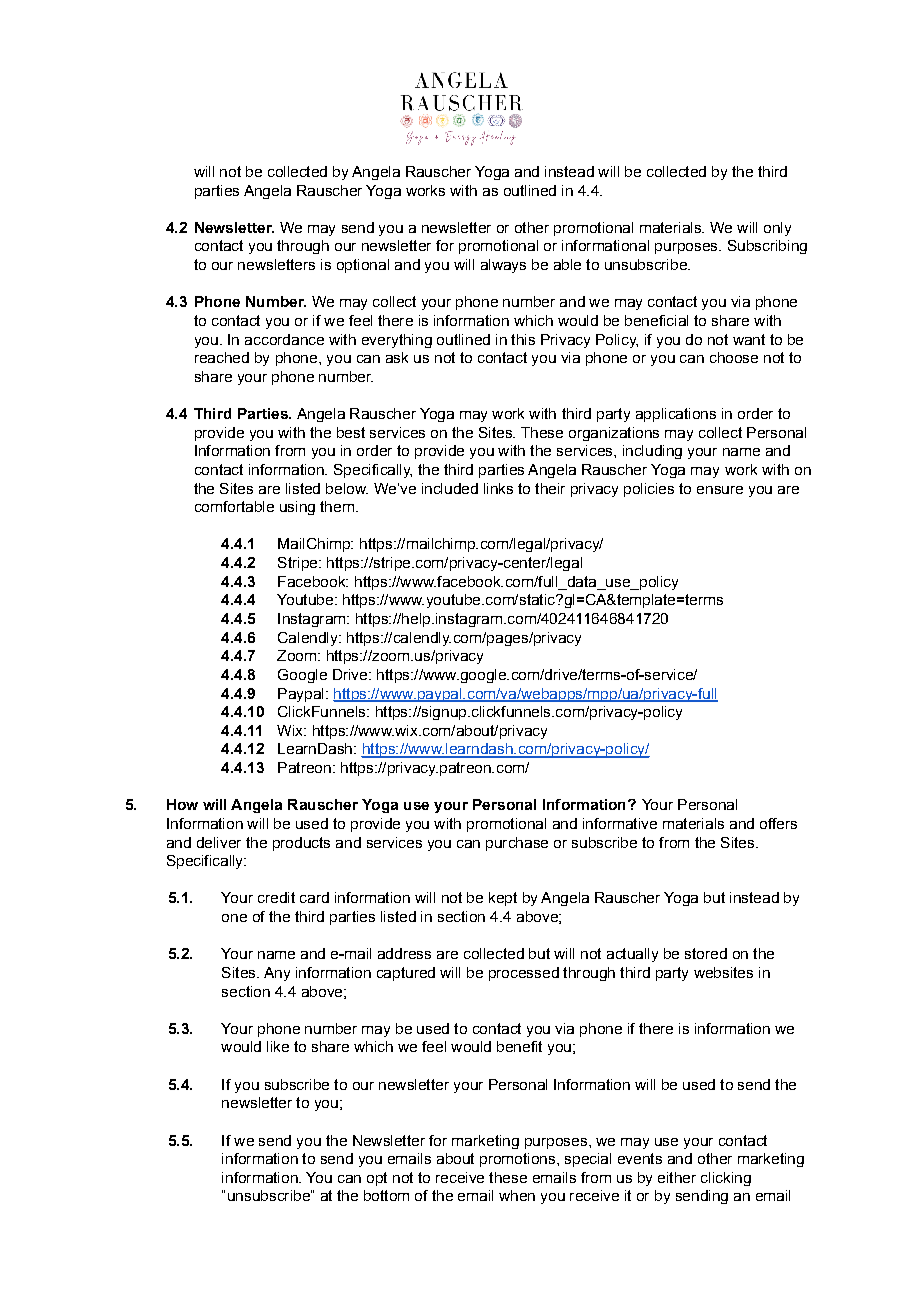 The width and height of the screenshot is (924, 1307). What do you see at coordinates (503, 266) in the screenshot?
I see `always` at bounding box center [503, 266].
